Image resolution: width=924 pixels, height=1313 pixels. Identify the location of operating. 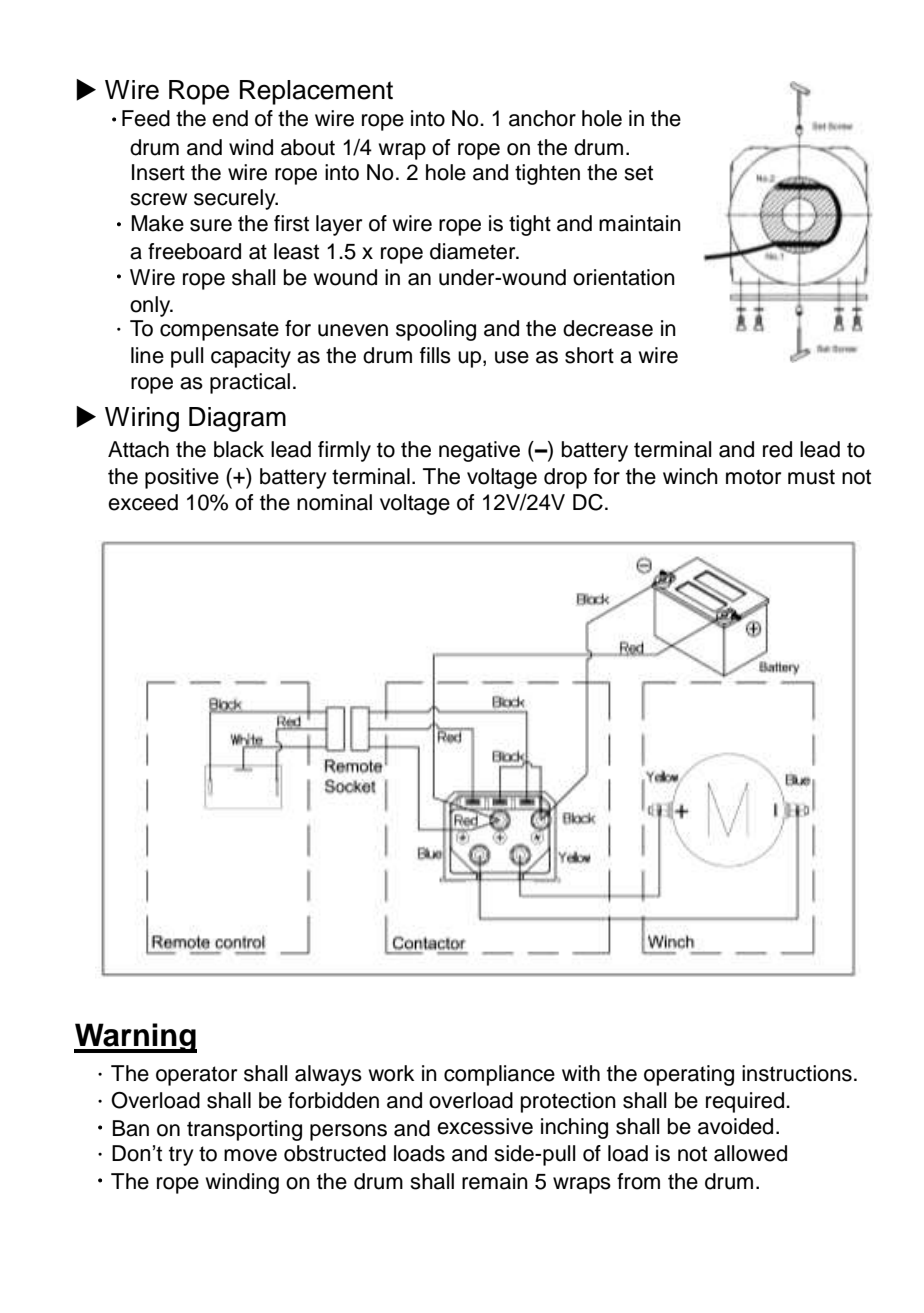
(689, 1075).
